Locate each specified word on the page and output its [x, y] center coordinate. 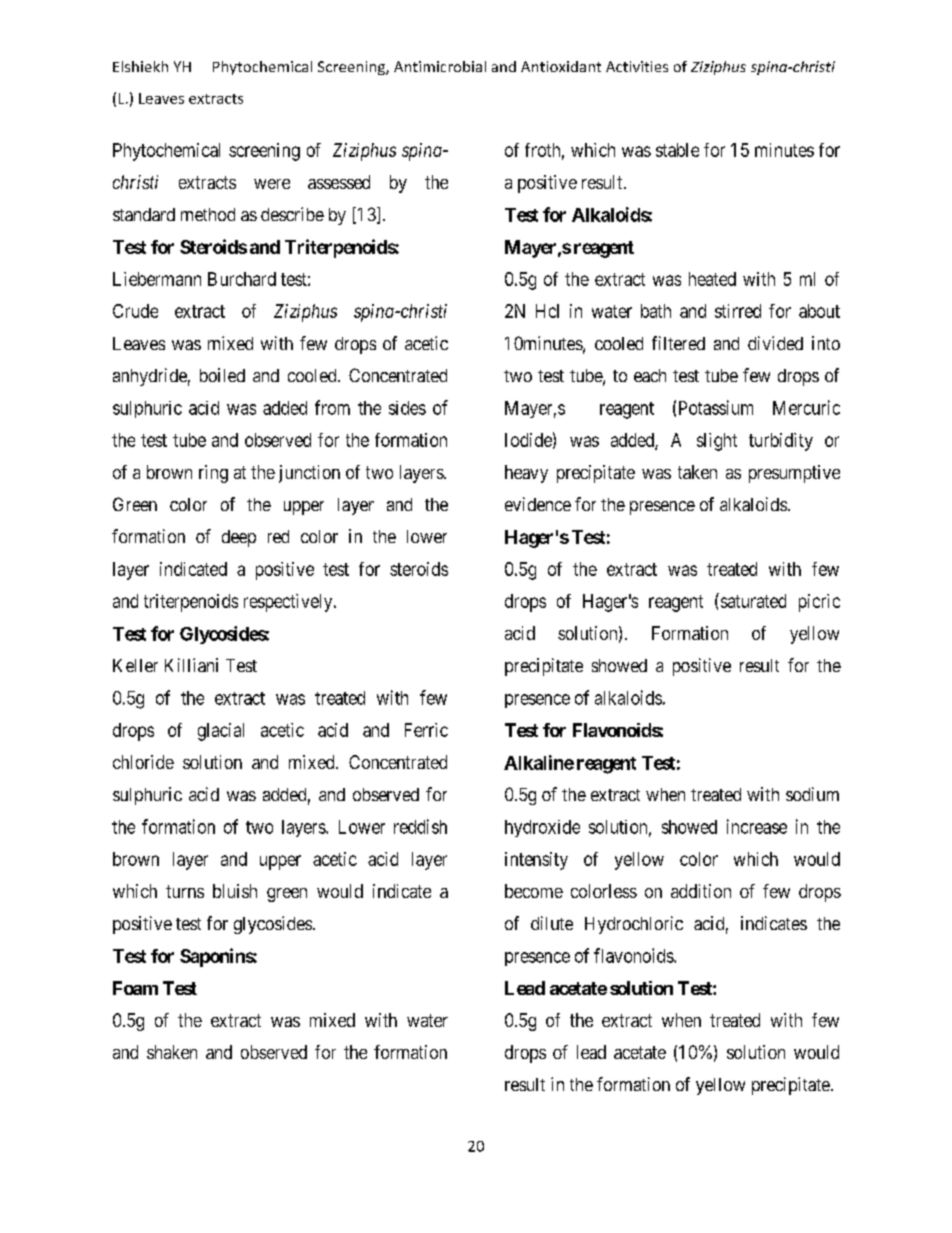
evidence [538, 504]
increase [757, 826]
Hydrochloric [634, 925]
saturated [752, 600]
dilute [552, 923]
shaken [172, 1052]
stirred [738, 311]
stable [677, 150]
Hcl [547, 311]
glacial [221, 732]
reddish [420, 826]
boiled [222, 375]
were [272, 184]
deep [239, 538]
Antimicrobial [440, 66]
